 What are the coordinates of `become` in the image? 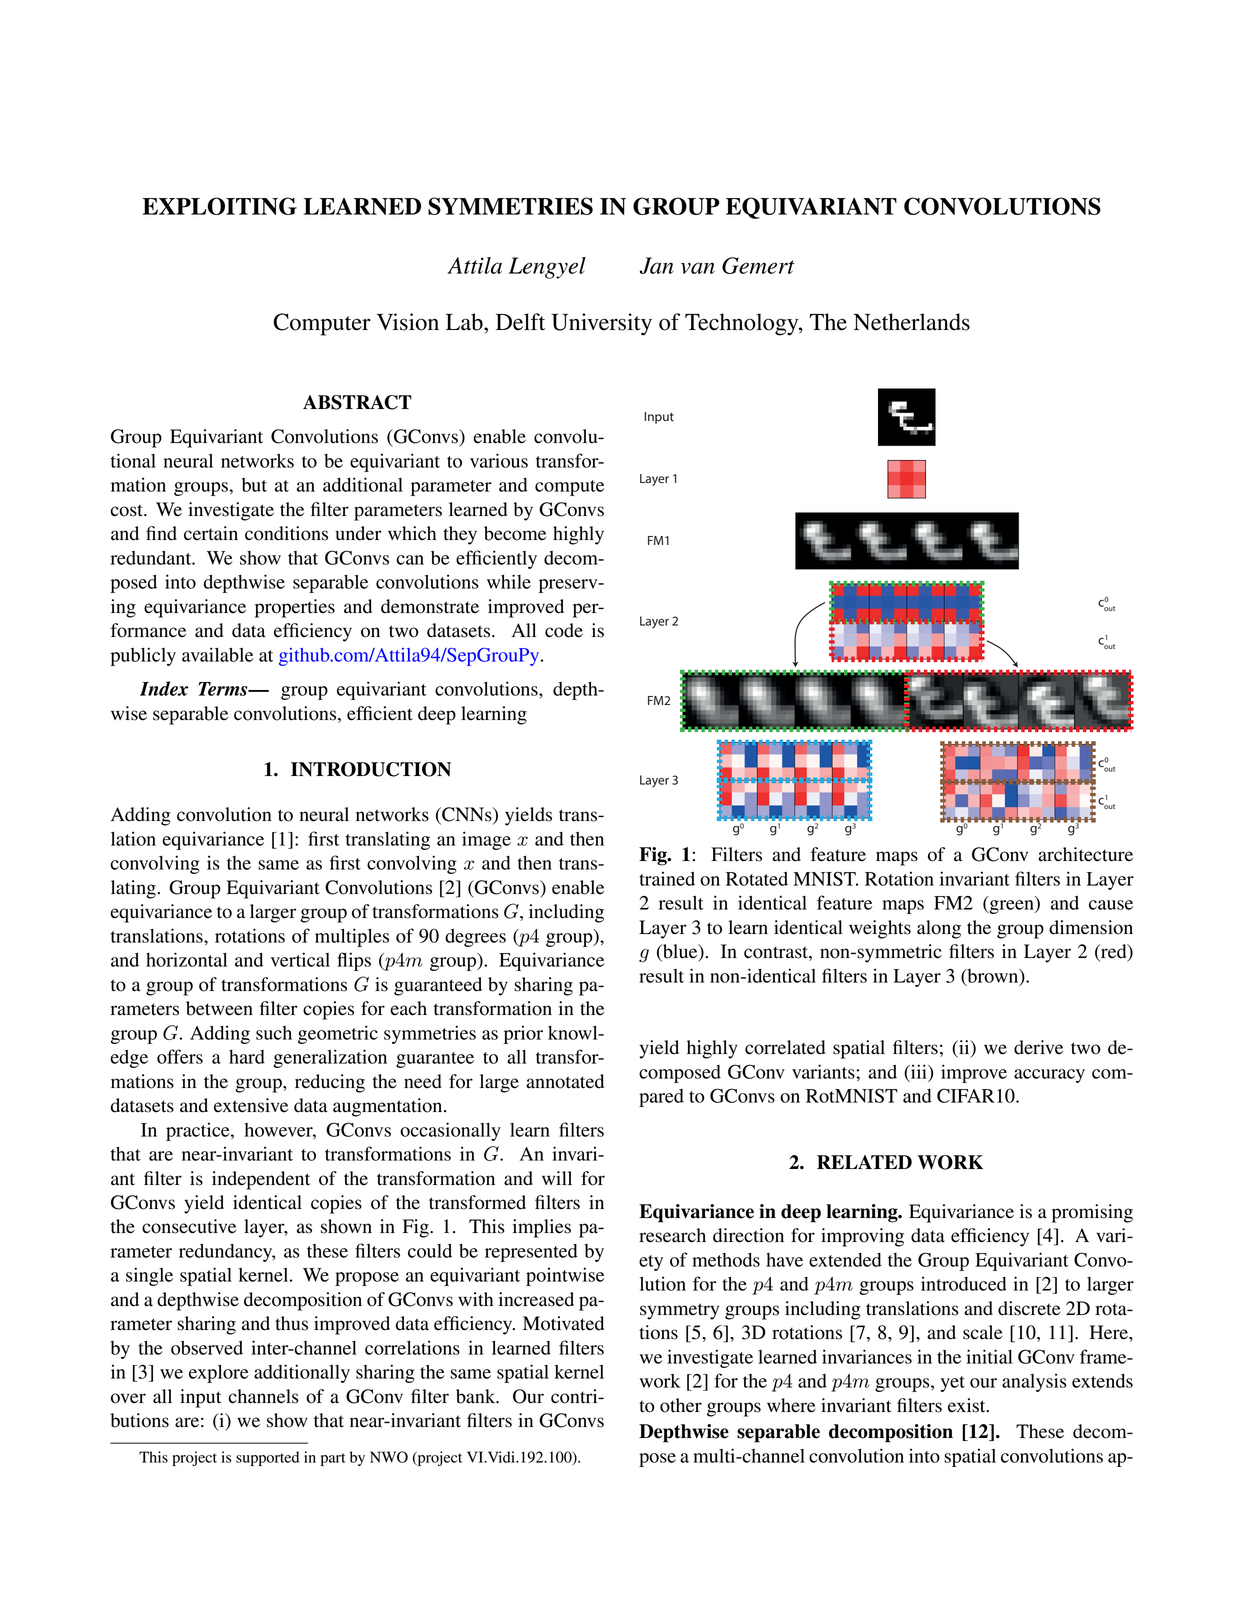 It's located at (515, 533).
